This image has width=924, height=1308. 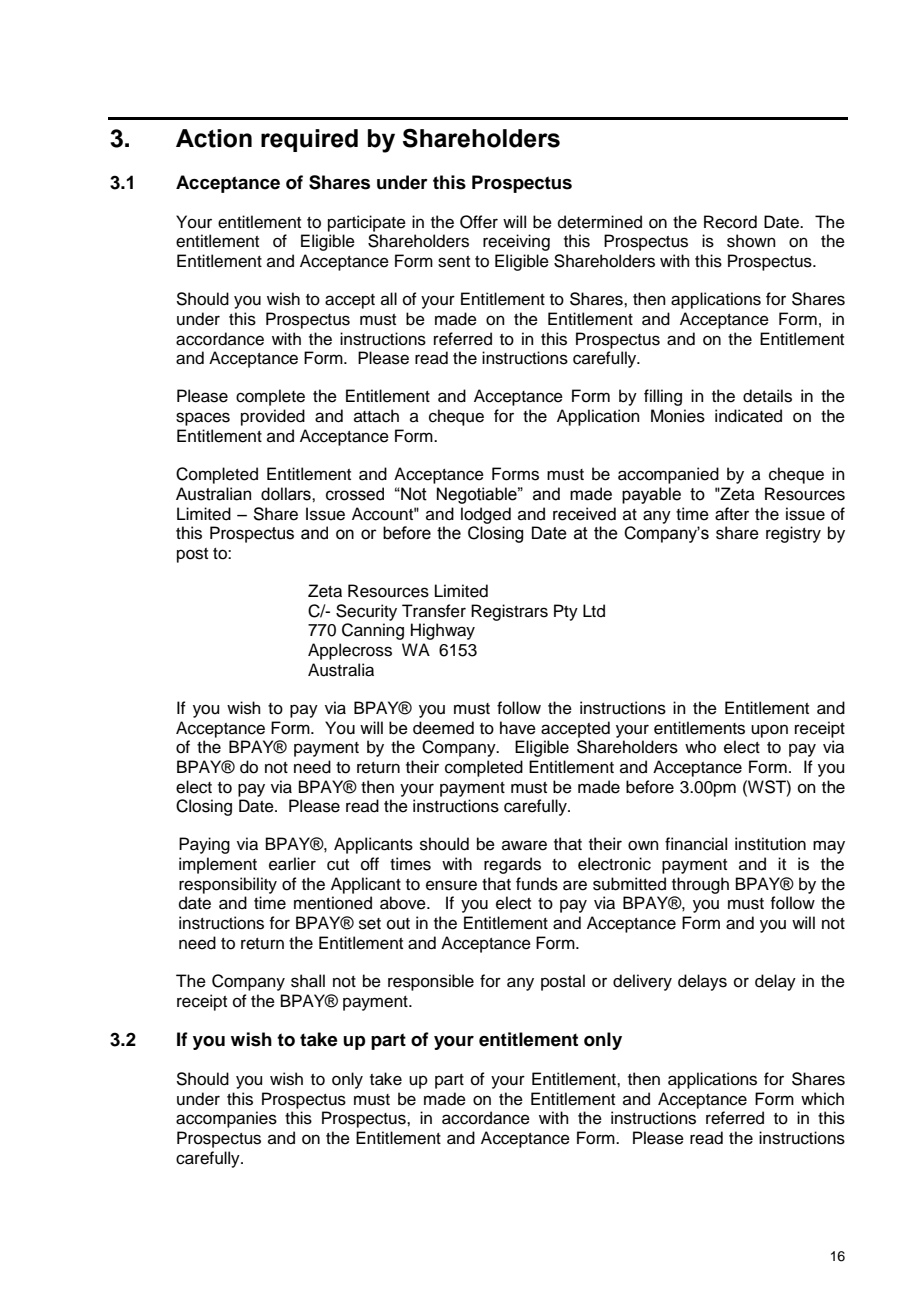 What do you see at coordinates (373, 631) in the image?
I see `Canning` at bounding box center [373, 631].
